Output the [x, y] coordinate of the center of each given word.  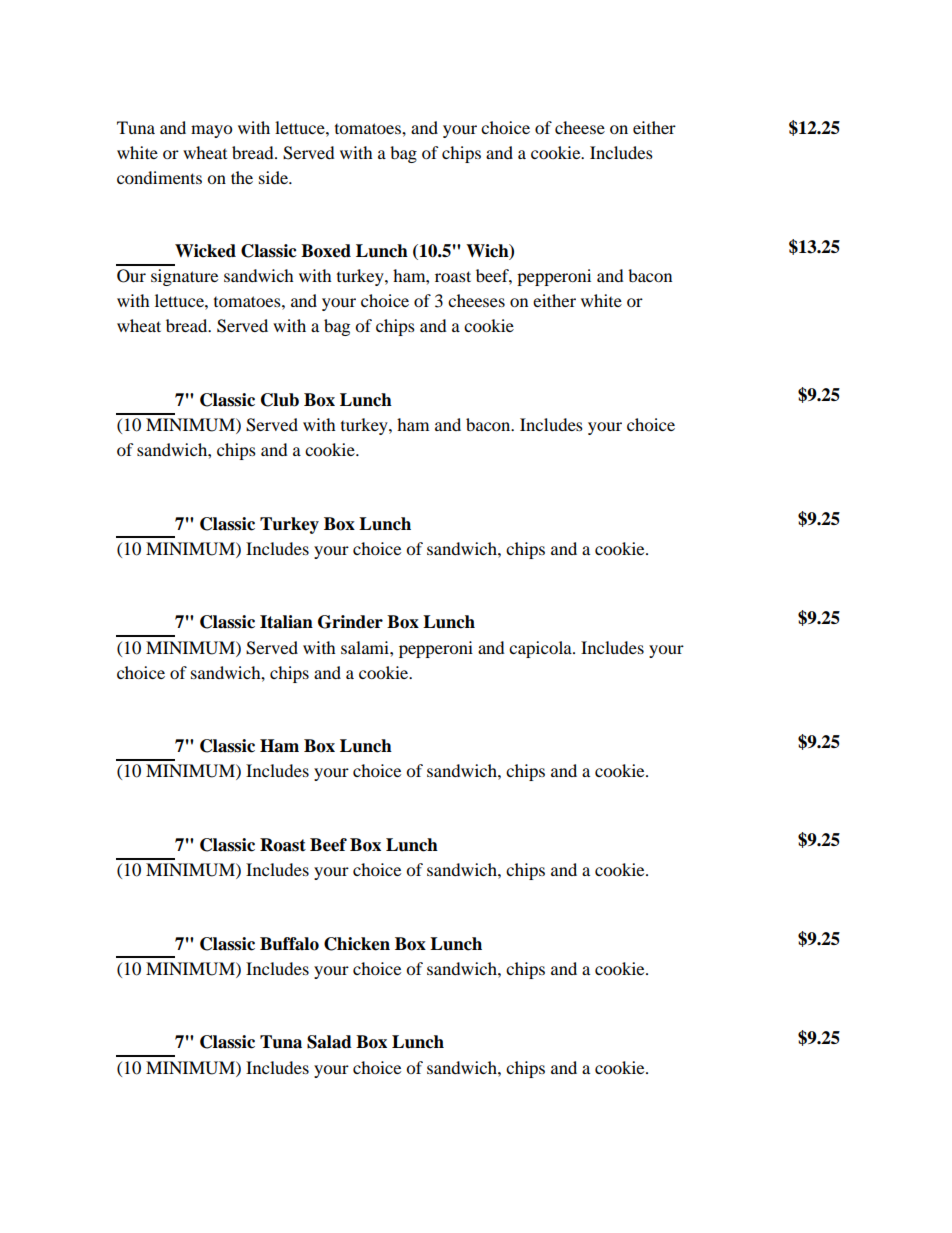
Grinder [350, 622]
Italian [286, 622]
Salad [329, 1042]
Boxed [326, 251]
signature [184, 277]
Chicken [357, 944]
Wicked [205, 251]
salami [366, 647]
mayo [211, 131]
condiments [159, 177]
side [274, 177]
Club [280, 400]
